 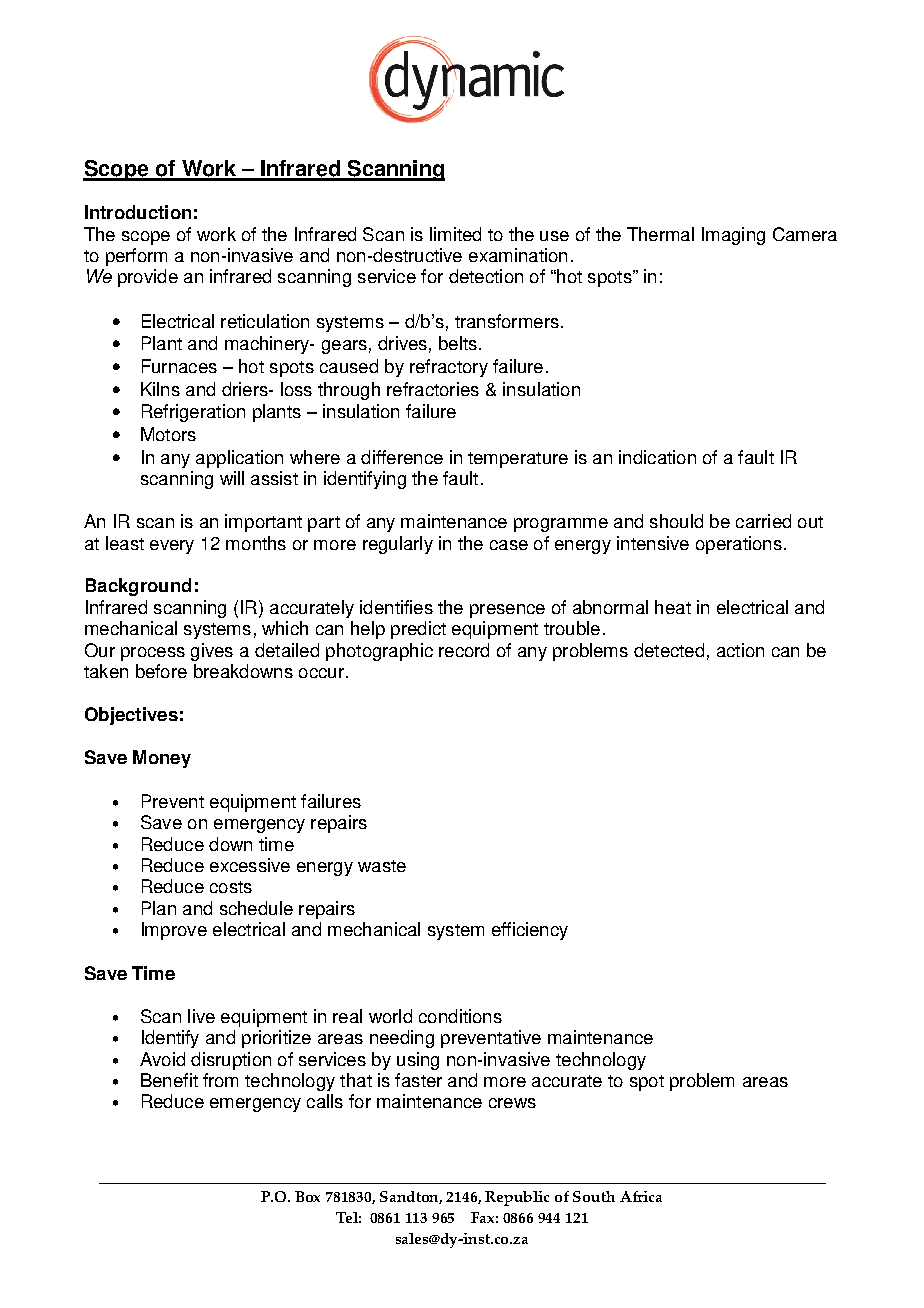 I want to click on efficiency, so click(x=530, y=931).
